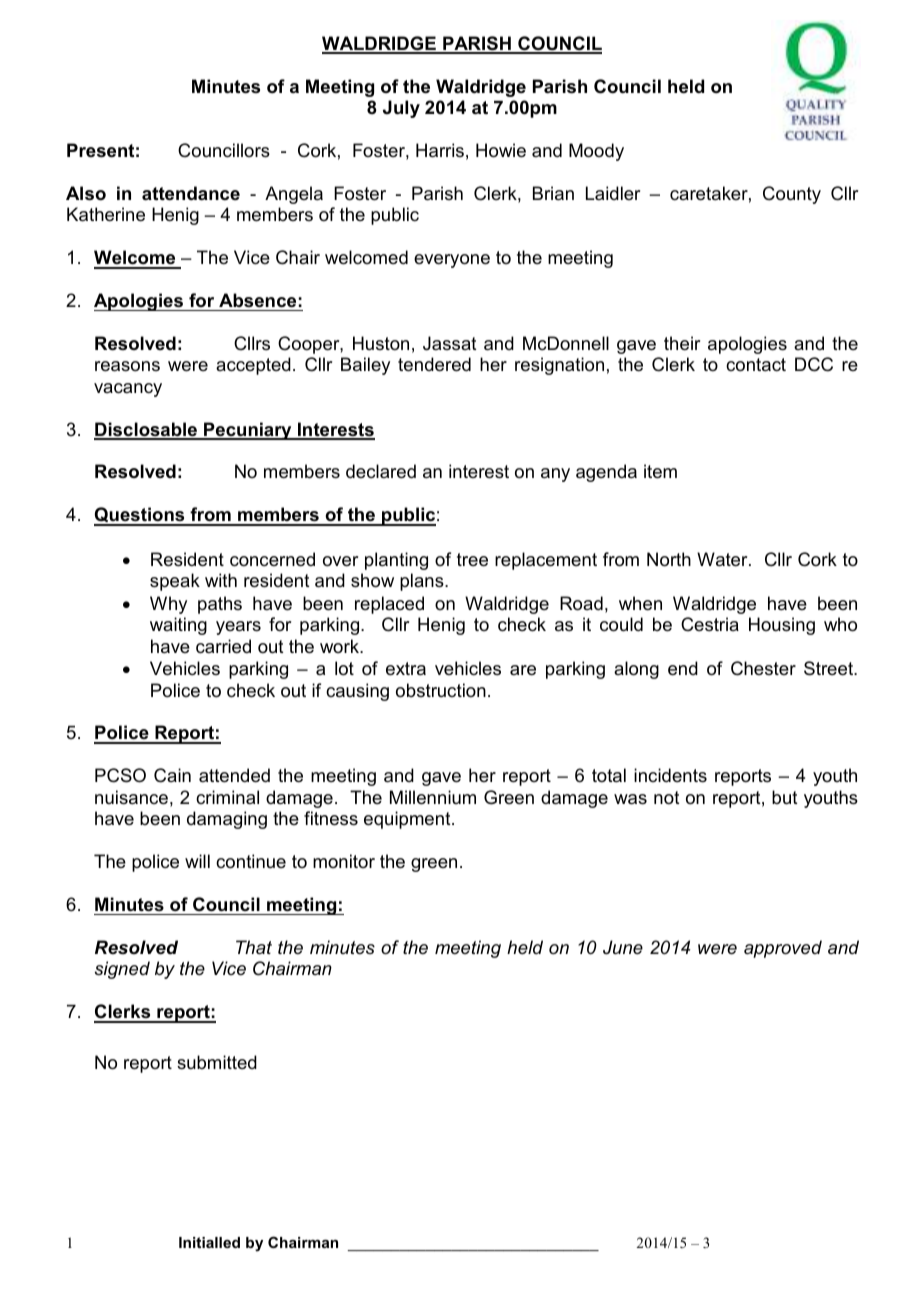 This screenshot has width=924, height=1308. Describe the element at coordinates (792, 195) in the screenshot. I see `County` at that location.
